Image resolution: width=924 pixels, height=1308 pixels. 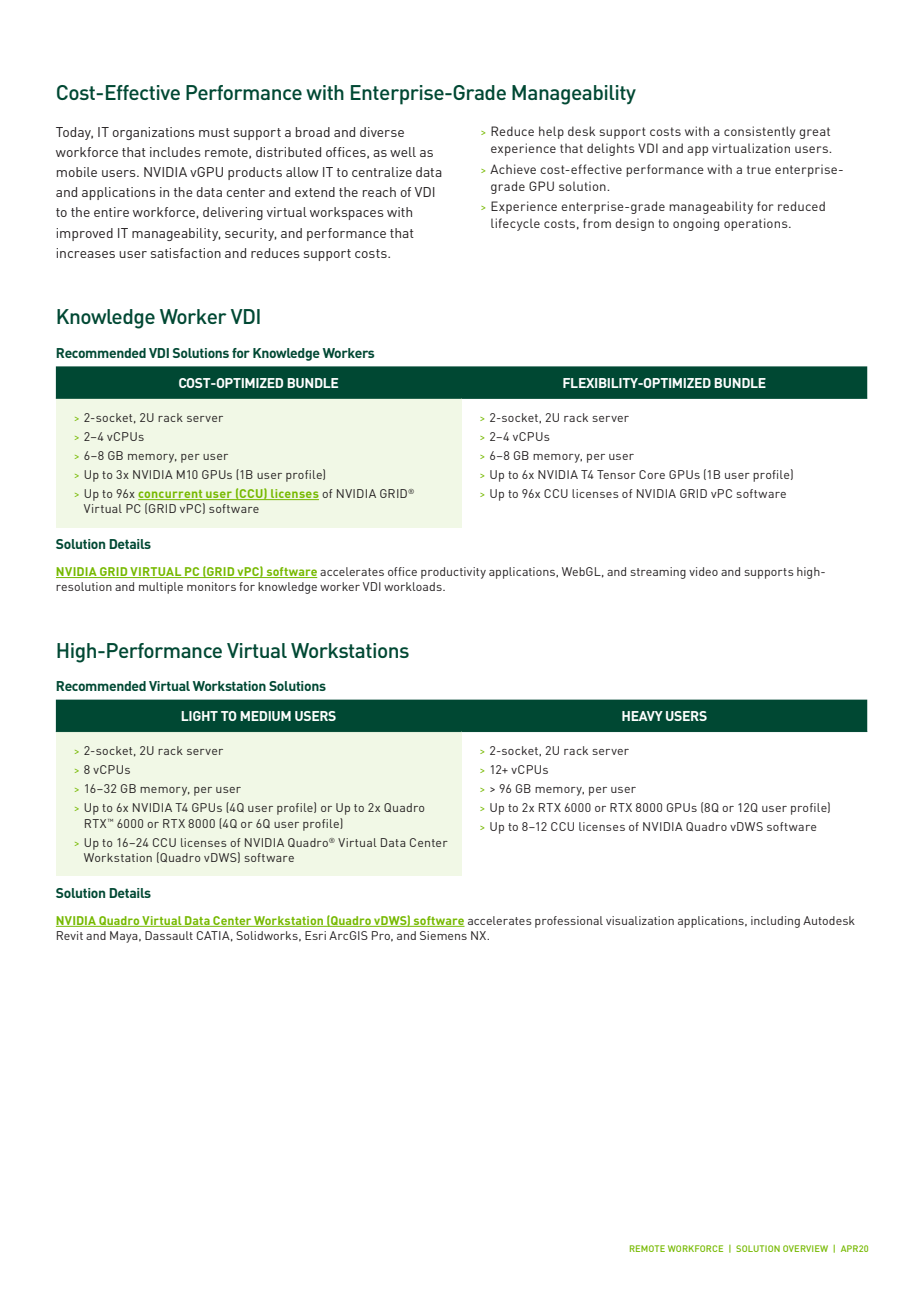 I want to click on workloads, so click(x=414, y=586).
